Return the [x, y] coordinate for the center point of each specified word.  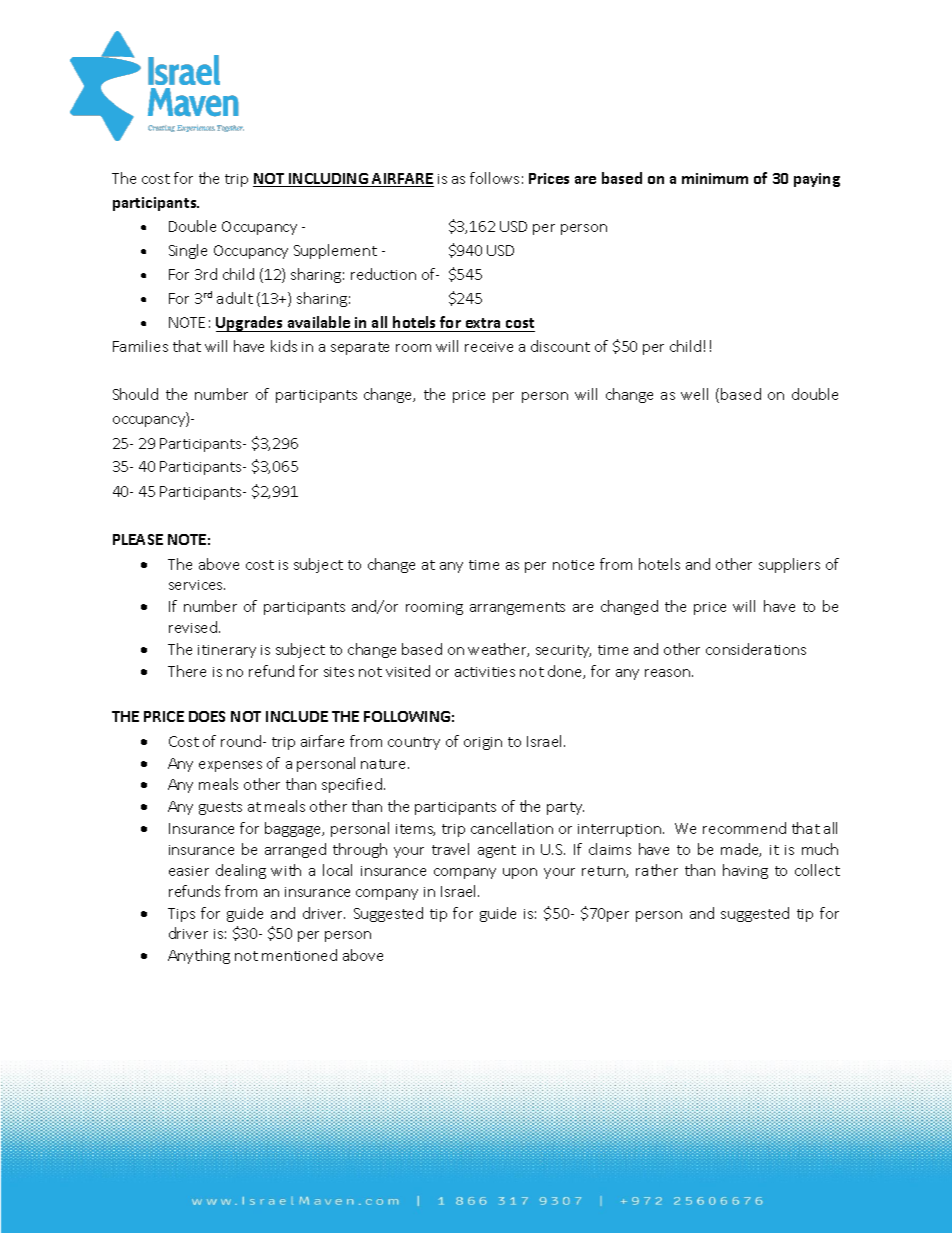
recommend [744, 828]
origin [483, 743]
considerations [756, 649]
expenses [230, 766]
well [694, 394]
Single [188, 251]
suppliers [789, 565]
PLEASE [138, 539]
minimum [715, 178]
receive [489, 347]
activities [485, 672]
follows [494, 178]
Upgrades [250, 324]
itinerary [227, 651]
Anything [199, 956]
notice [573, 565]
